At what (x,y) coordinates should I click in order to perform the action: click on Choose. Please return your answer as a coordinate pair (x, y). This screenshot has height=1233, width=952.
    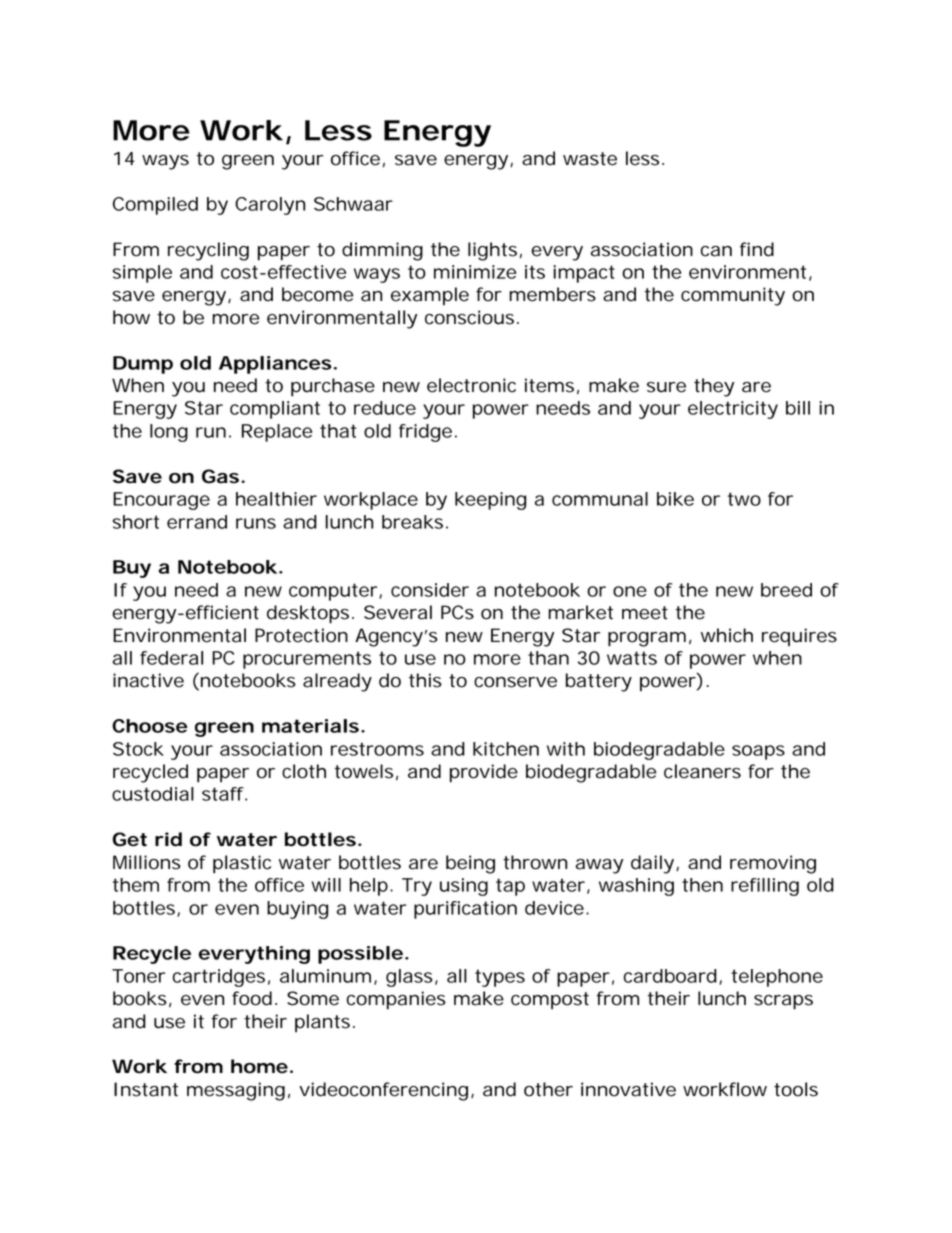
    Looking at the image, I should click on (150, 726).
